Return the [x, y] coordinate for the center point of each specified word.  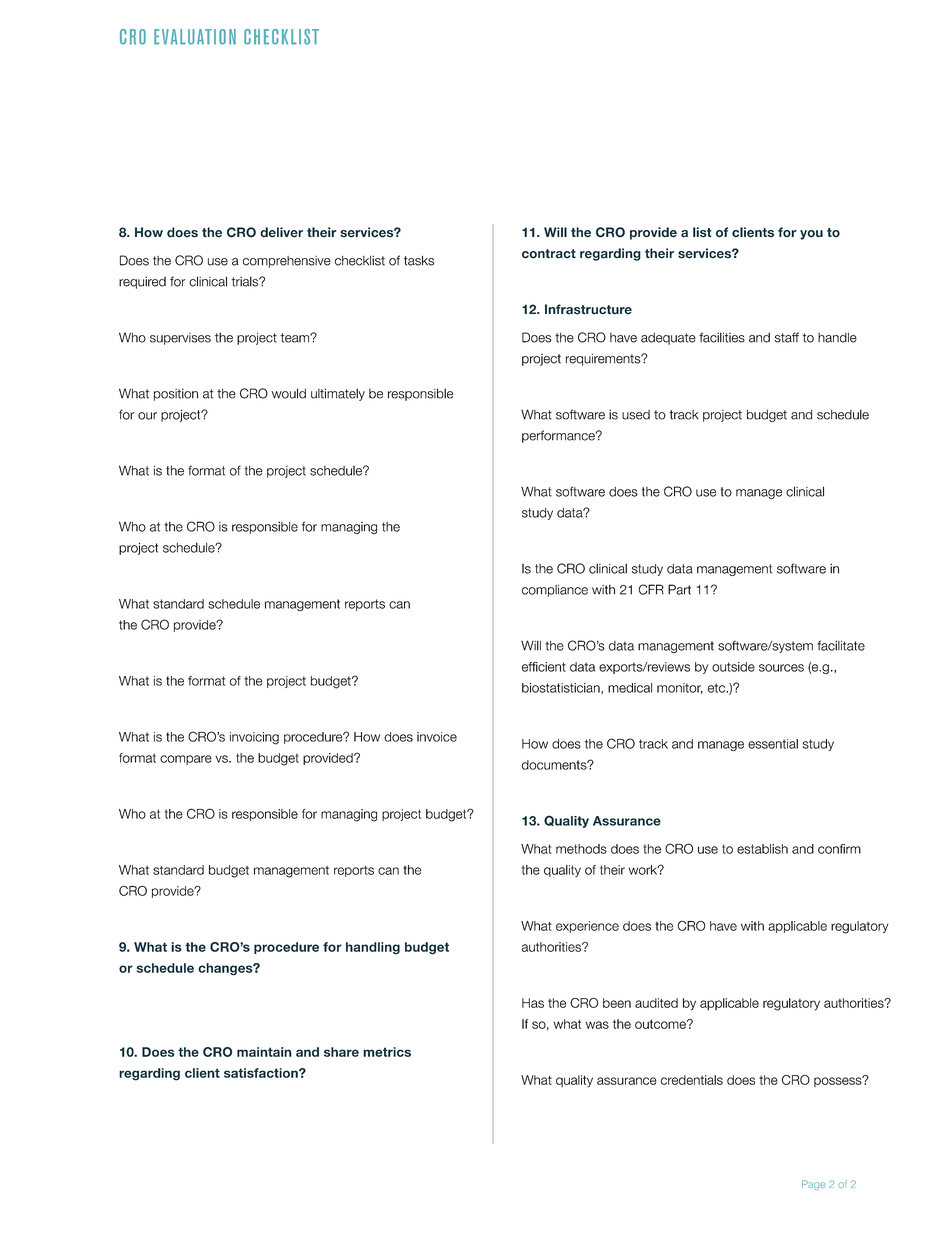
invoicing [254, 738]
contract [549, 254]
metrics [387, 1052]
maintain [264, 1052]
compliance [555, 591]
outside [733, 667]
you [811, 235]
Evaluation [195, 37]
